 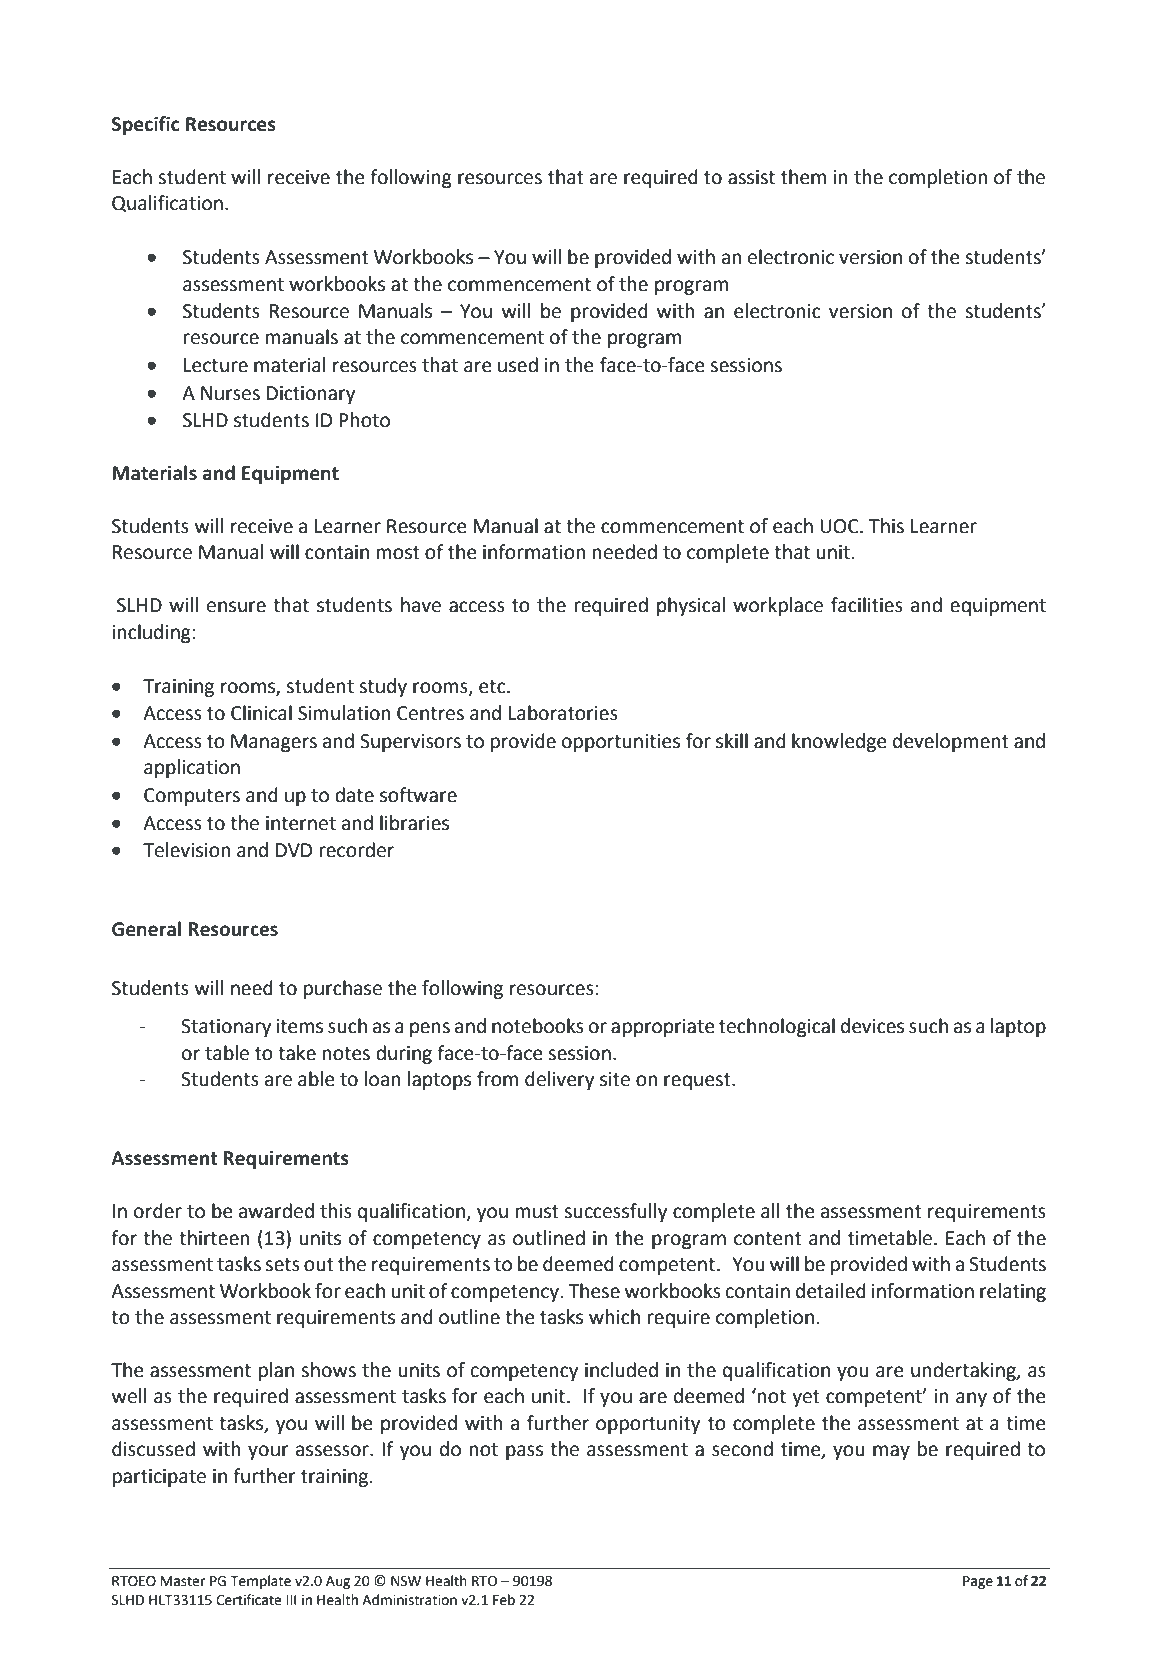 What do you see at coordinates (282, 1265) in the screenshot?
I see `sets` at bounding box center [282, 1265].
